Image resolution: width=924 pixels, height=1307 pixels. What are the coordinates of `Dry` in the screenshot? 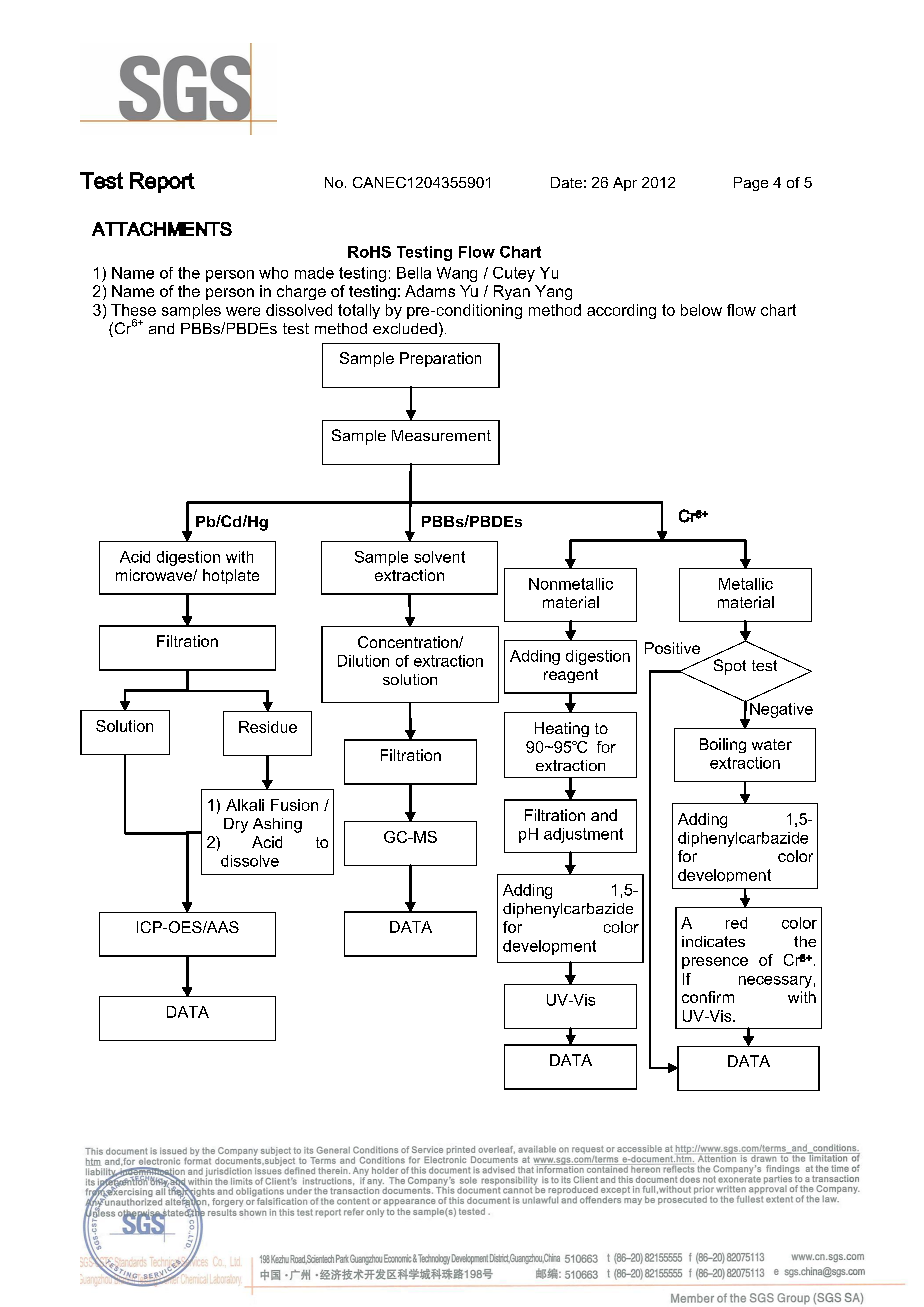 It's located at (236, 825).
